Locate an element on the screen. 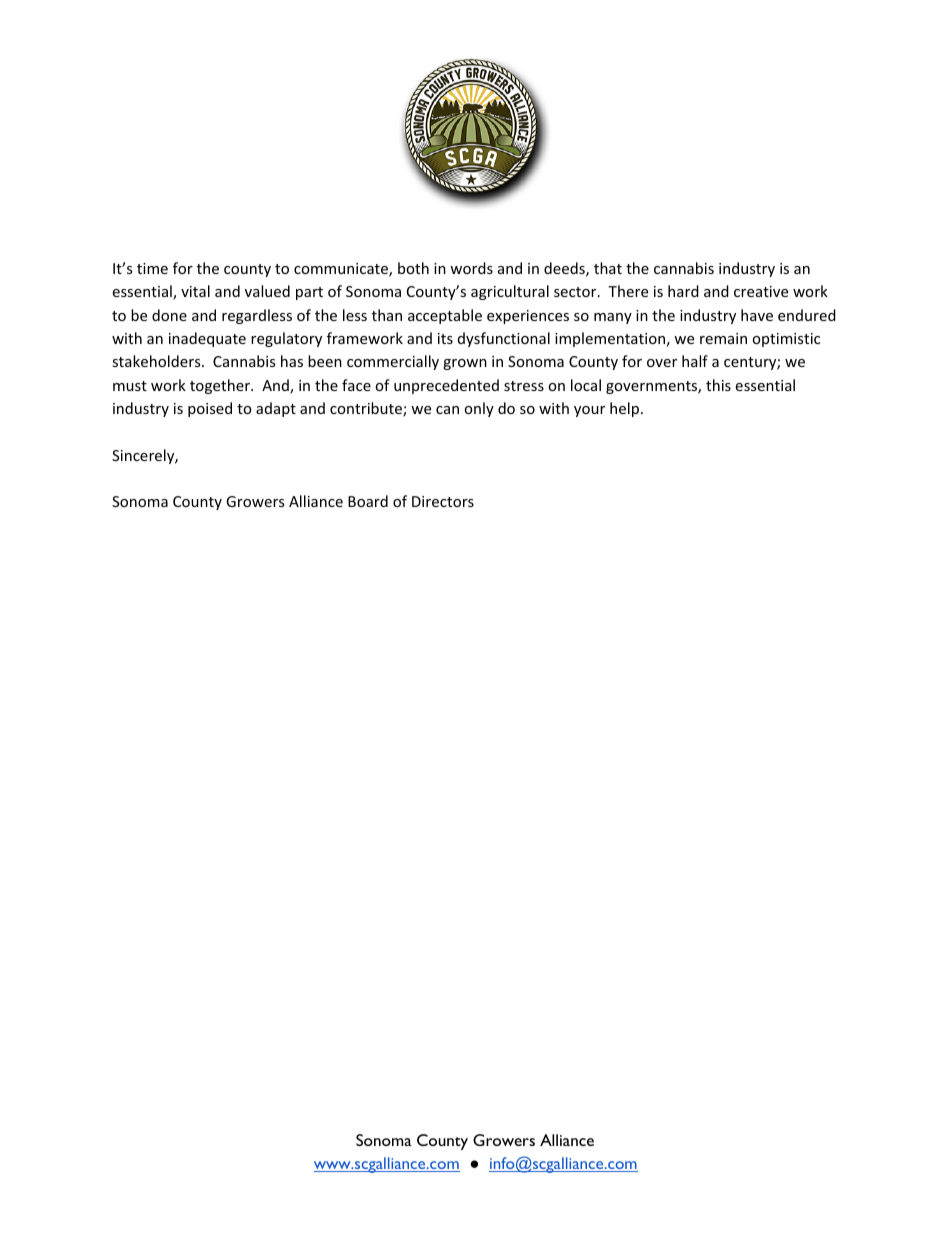 This screenshot has width=952, height=1233. its is located at coordinates (445, 338).
